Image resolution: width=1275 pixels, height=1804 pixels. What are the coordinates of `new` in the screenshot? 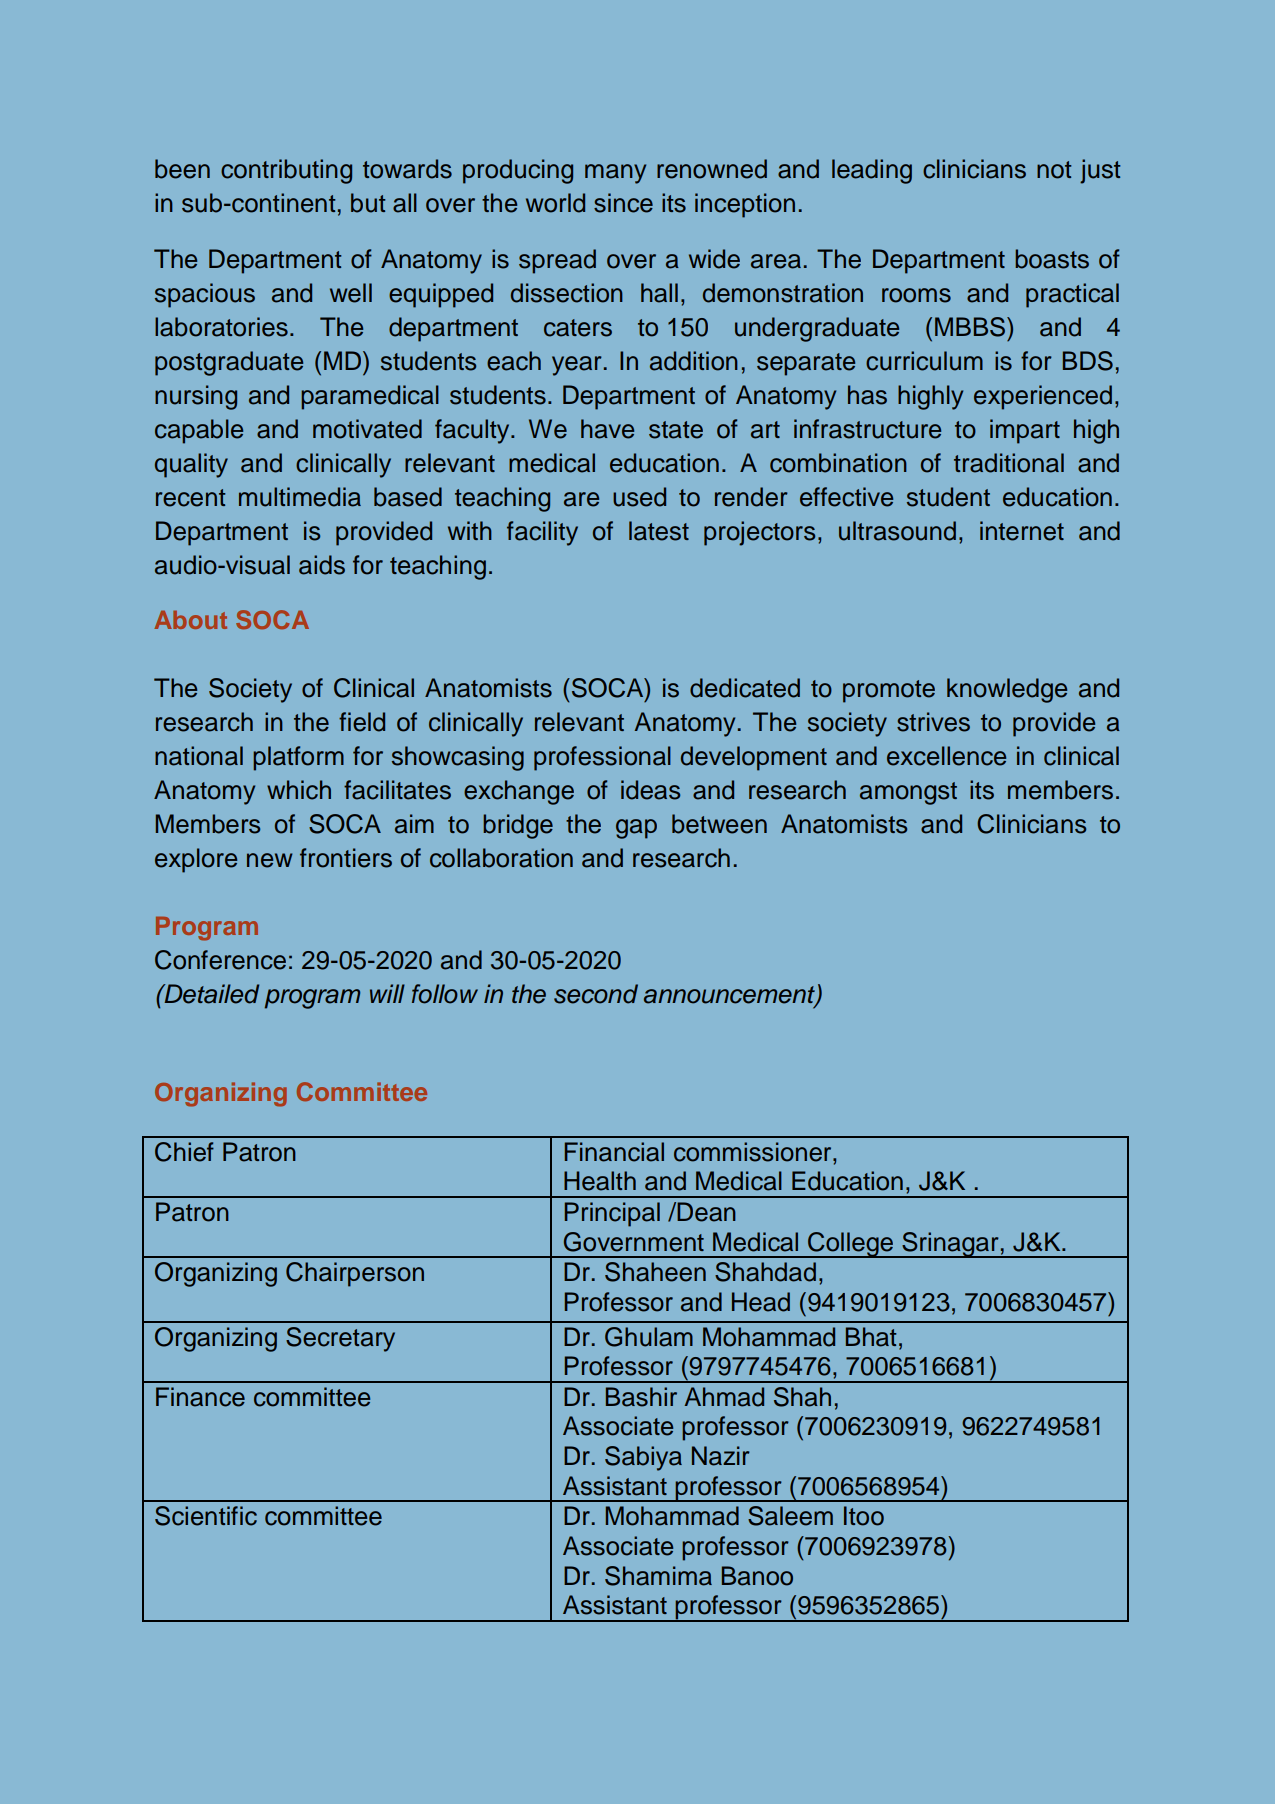 It's located at (270, 860).
